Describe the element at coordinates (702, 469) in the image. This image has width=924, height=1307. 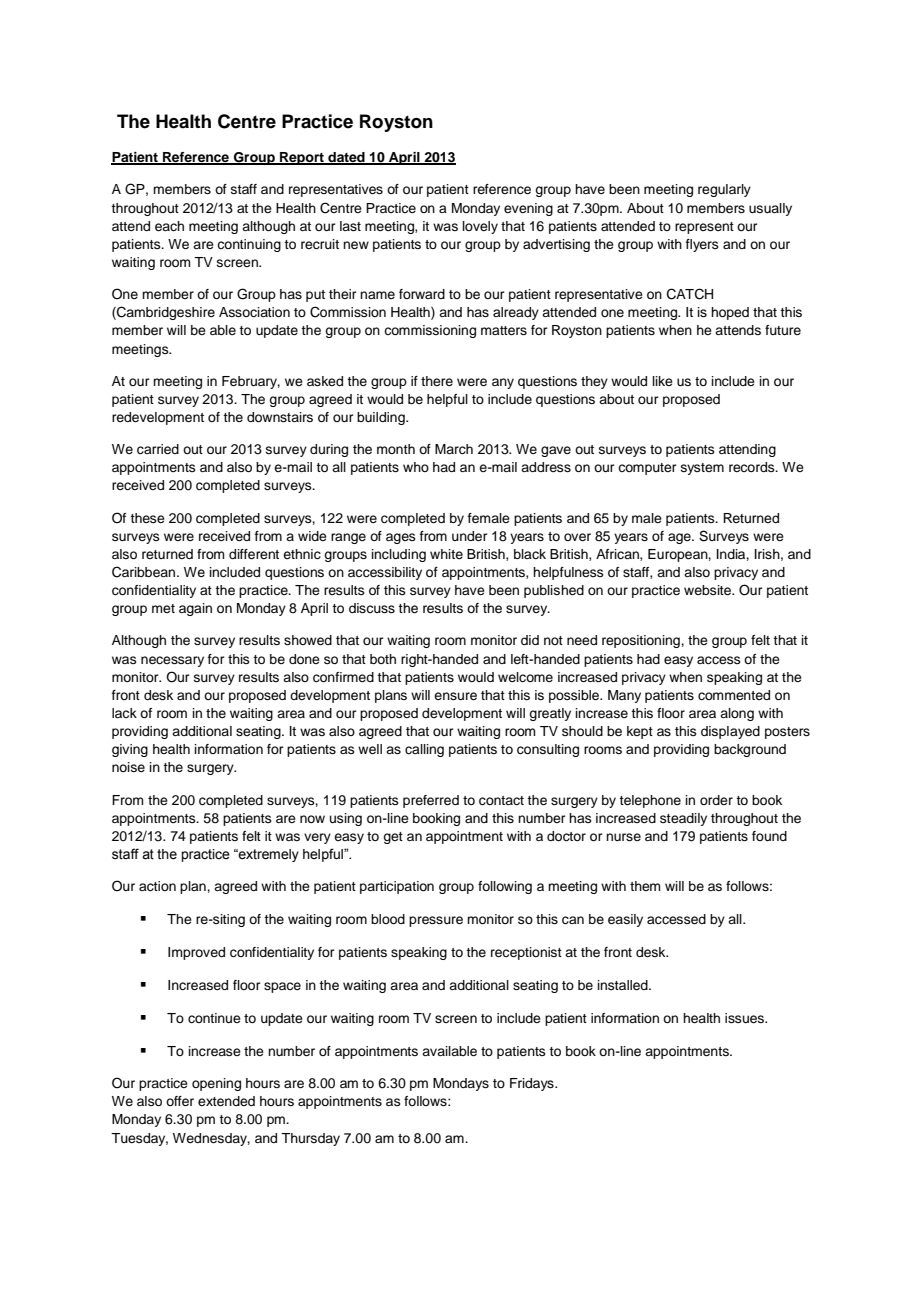
I see `system` at that location.
